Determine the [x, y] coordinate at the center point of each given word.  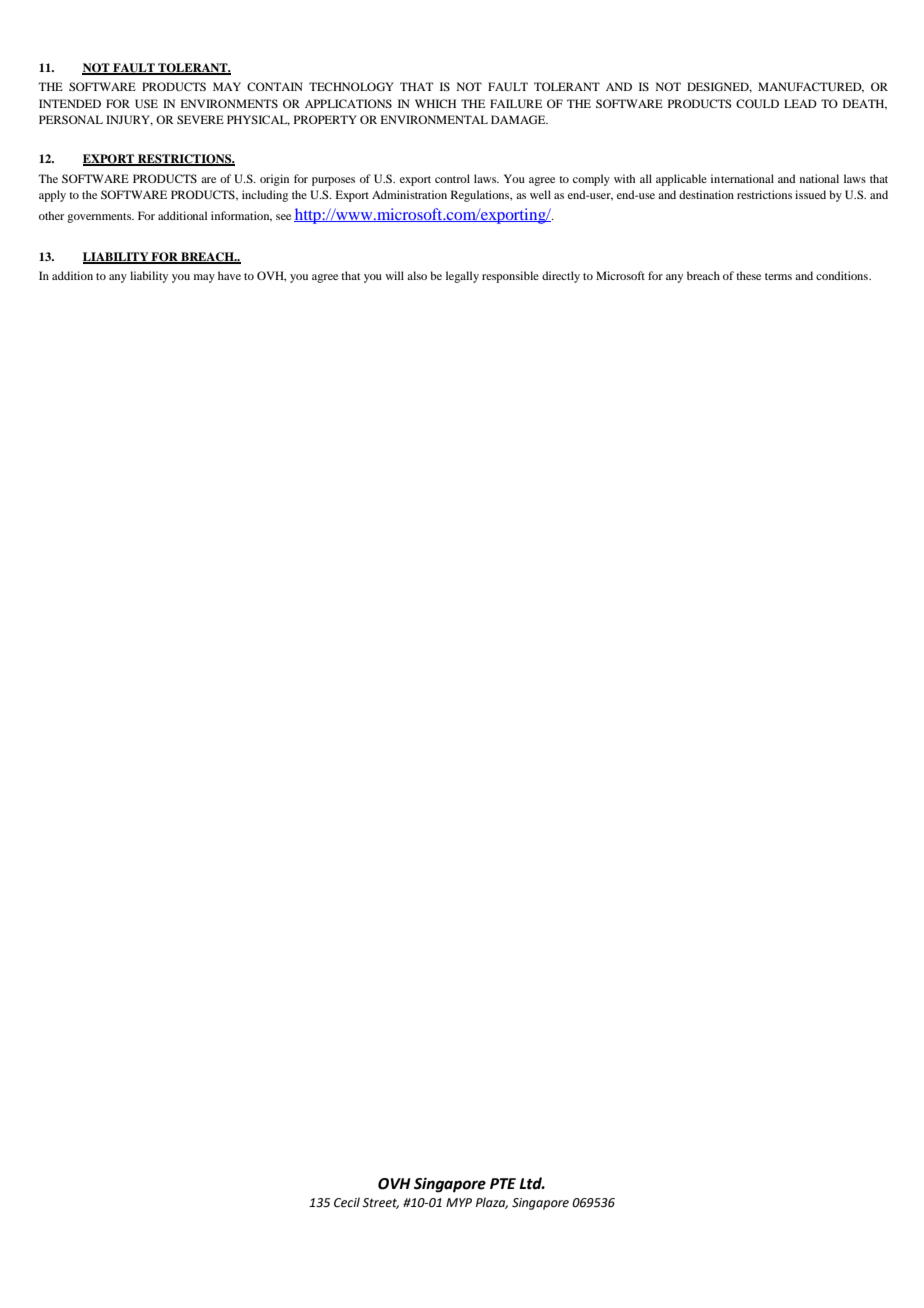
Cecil [347, 1202]
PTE [503, 1183]
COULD [757, 103]
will [394, 275]
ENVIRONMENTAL [434, 119]
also [417, 275]
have [229, 275]
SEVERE [200, 119]
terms [778, 276]
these [748, 275]
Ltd [532, 1183]
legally [462, 277]
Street [380, 1203]
